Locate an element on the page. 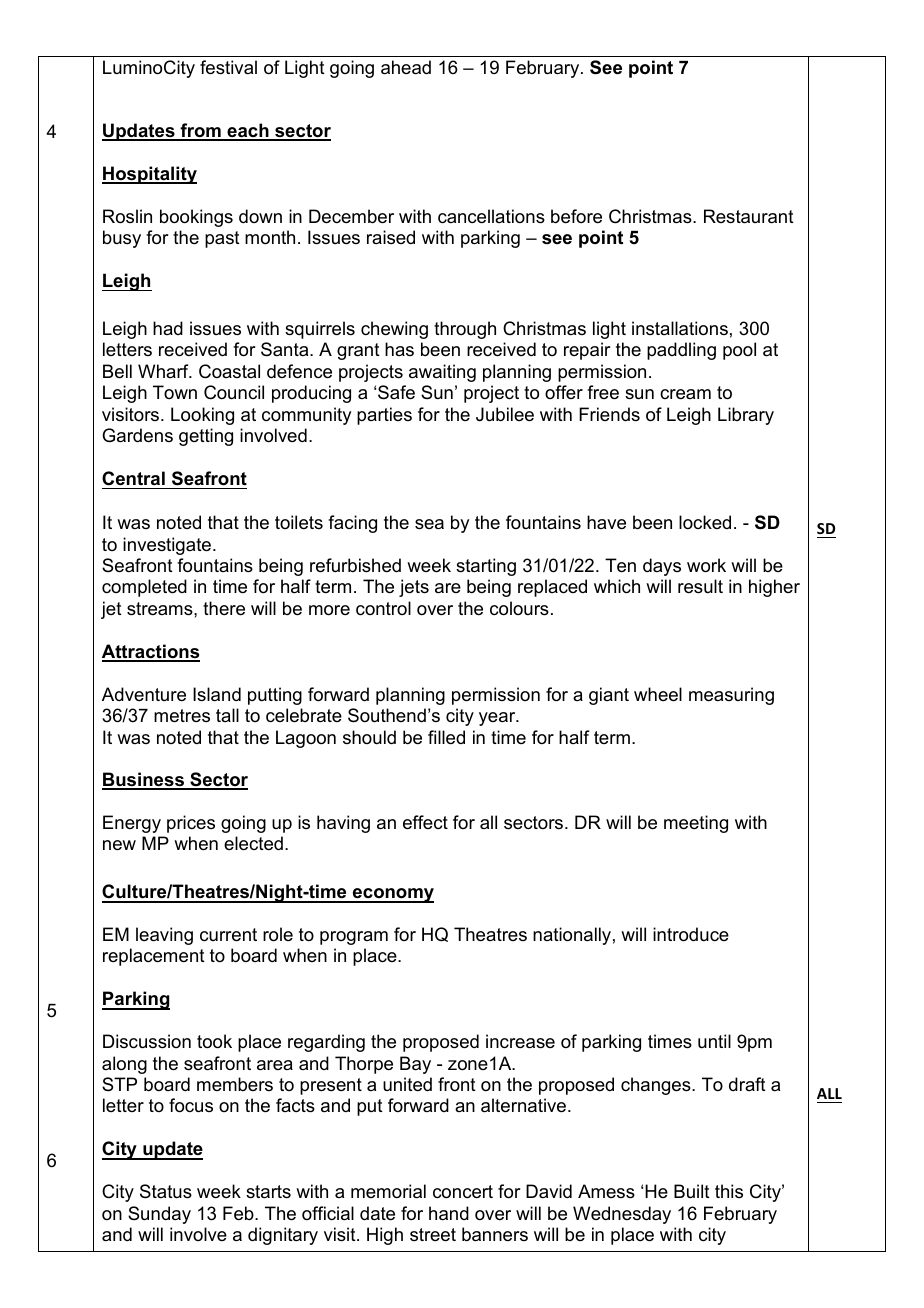 The width and height of the image is (924, 1308). ahead is located at coordinates (406, 67).
